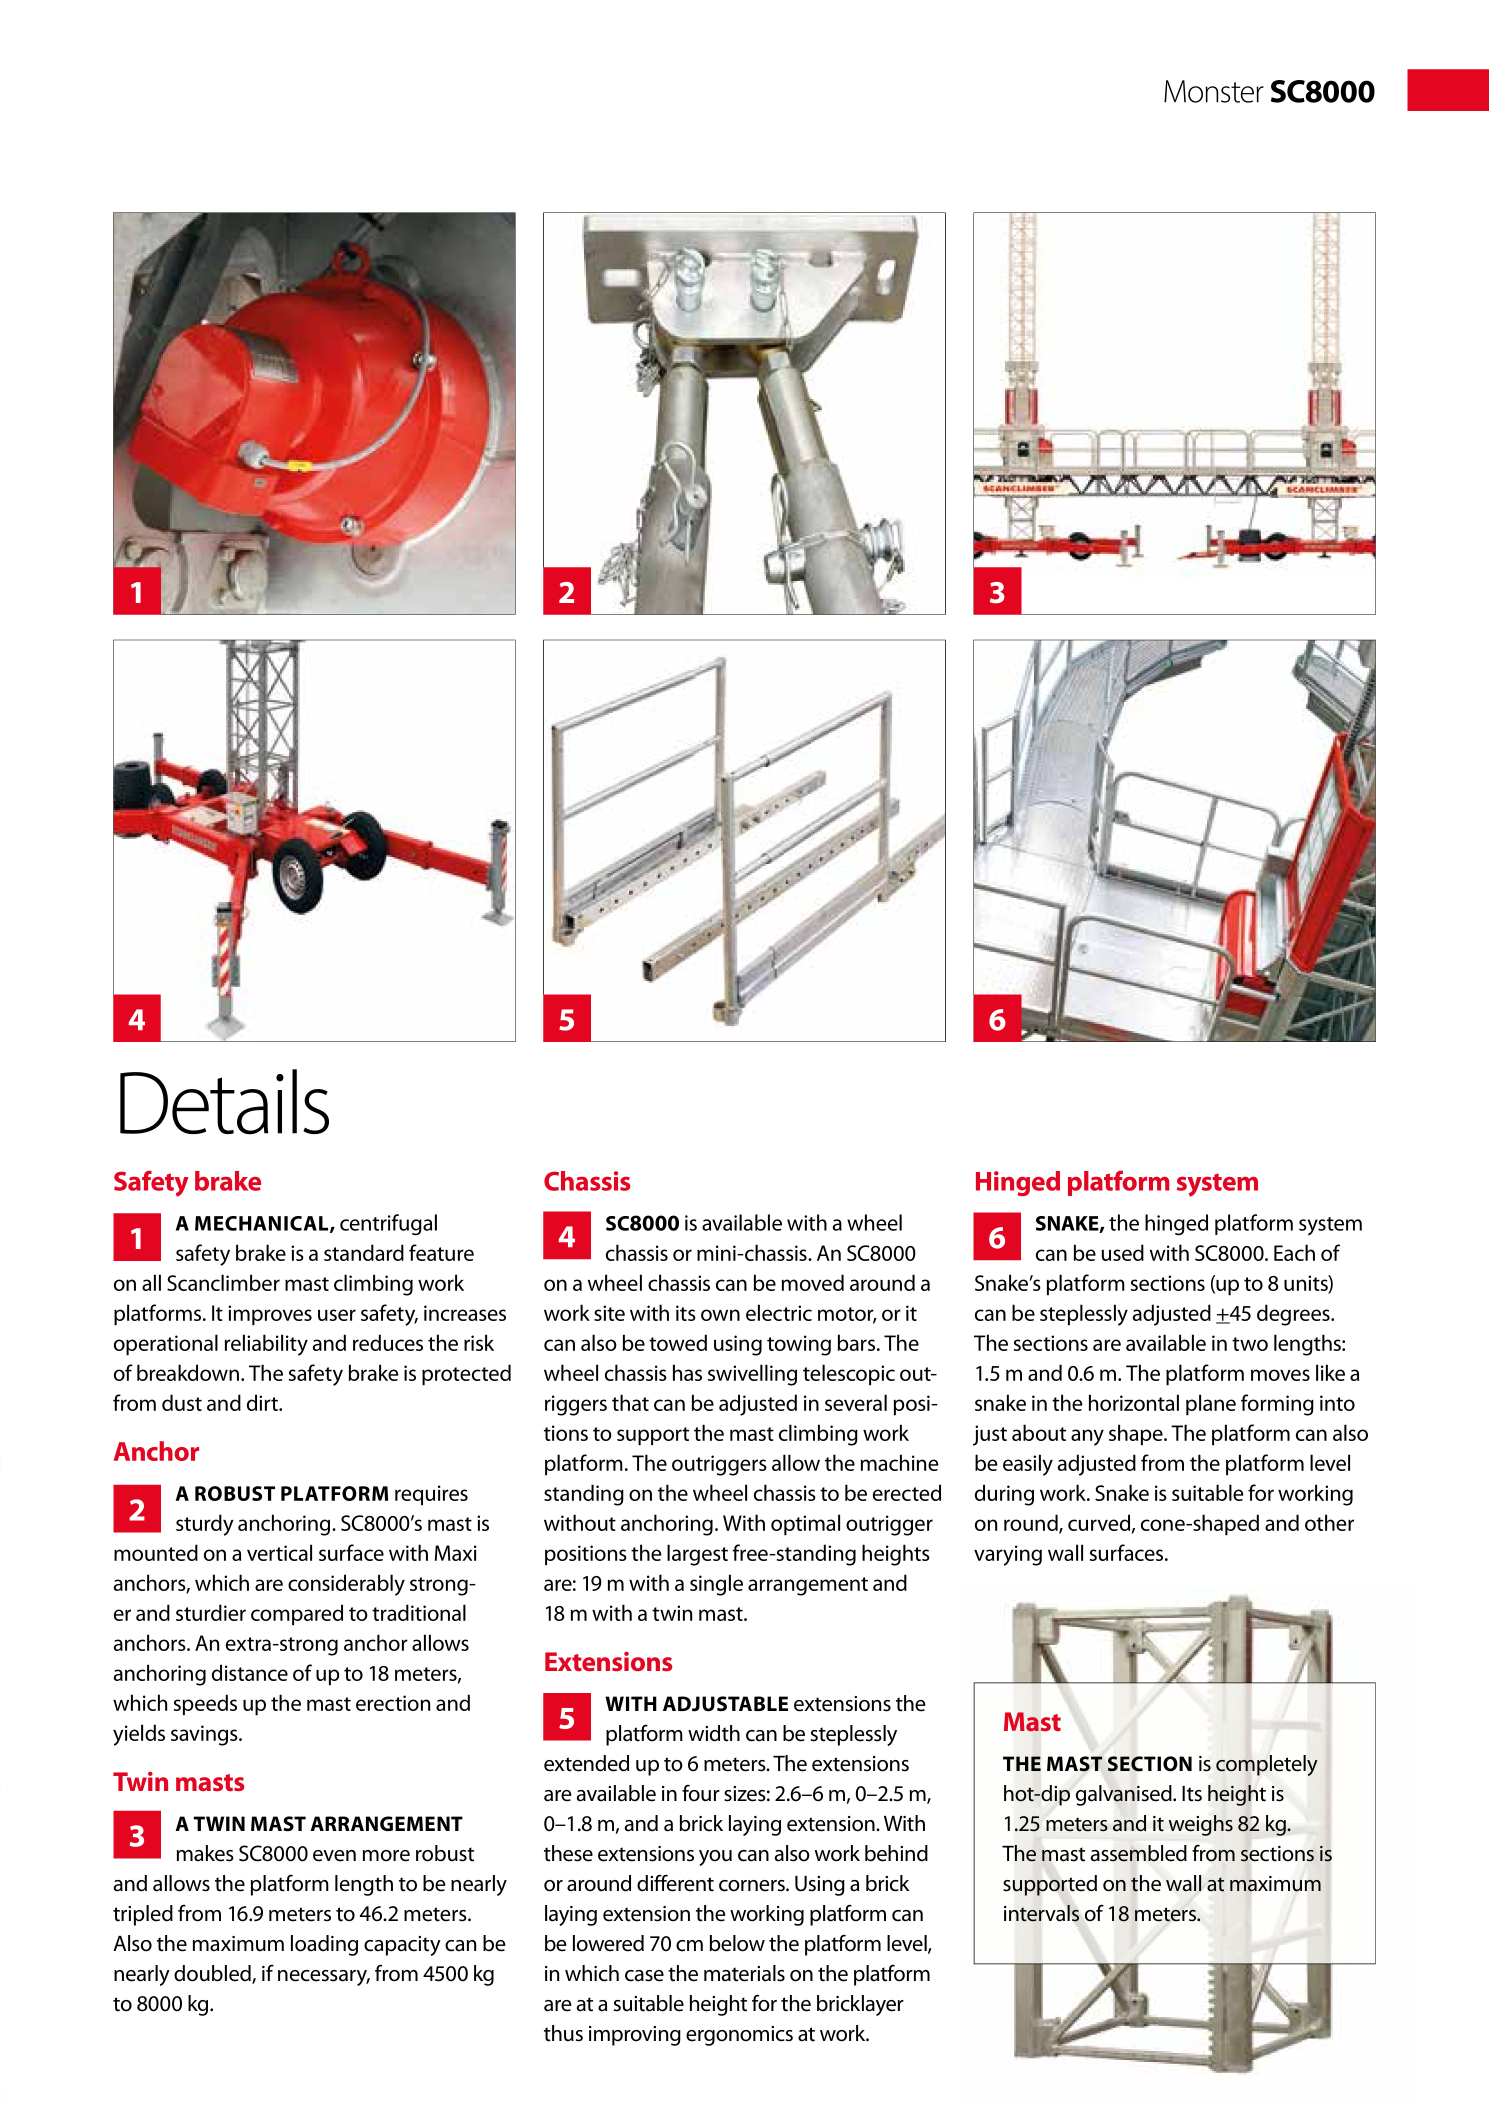  What do you see at coordinates (1329, 1522) in the document?
I see `other` at bounding box center [1329, 1522].
